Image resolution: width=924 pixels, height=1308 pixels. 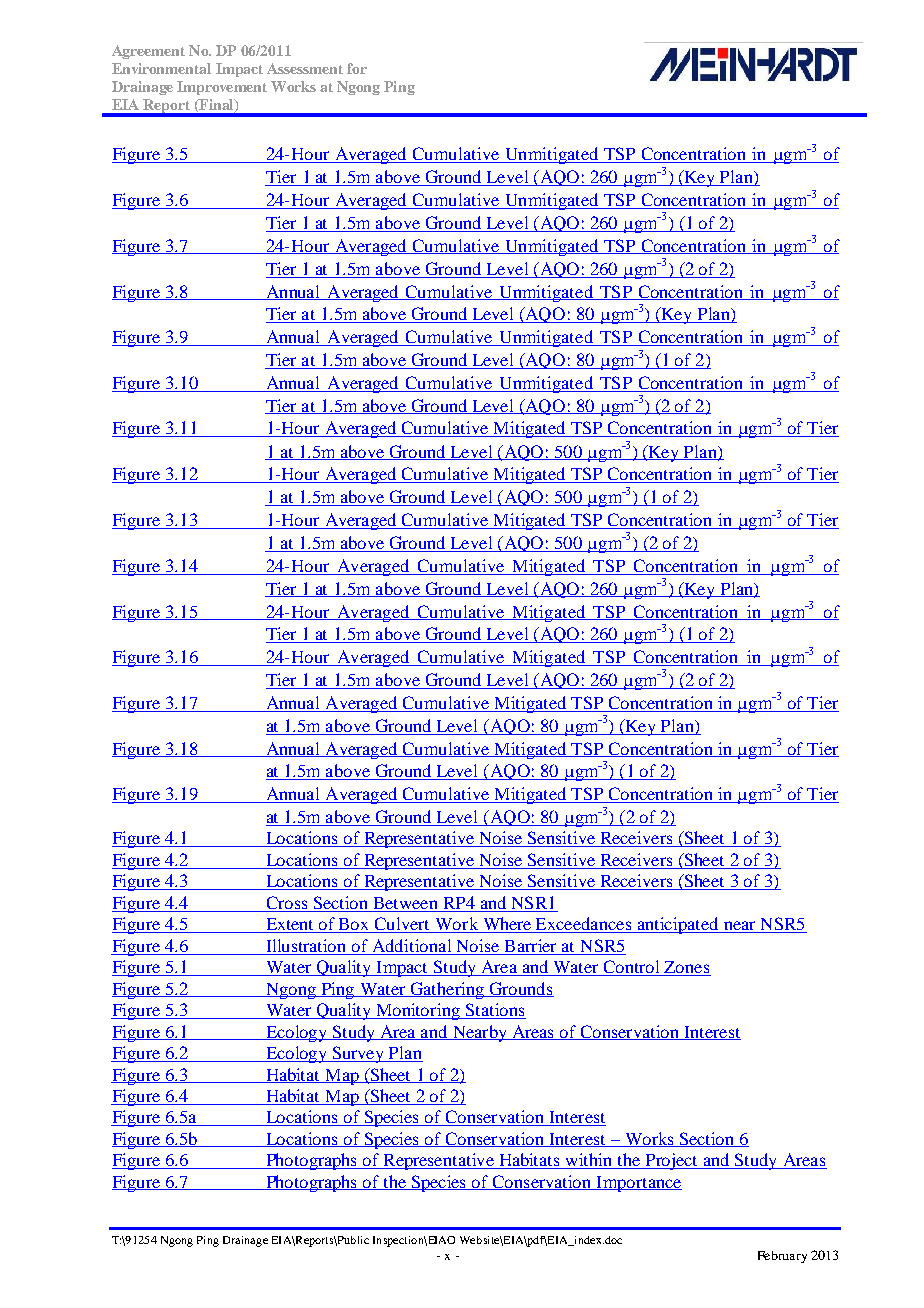 I want to click on Improvement, so click(x=222, y=88).
